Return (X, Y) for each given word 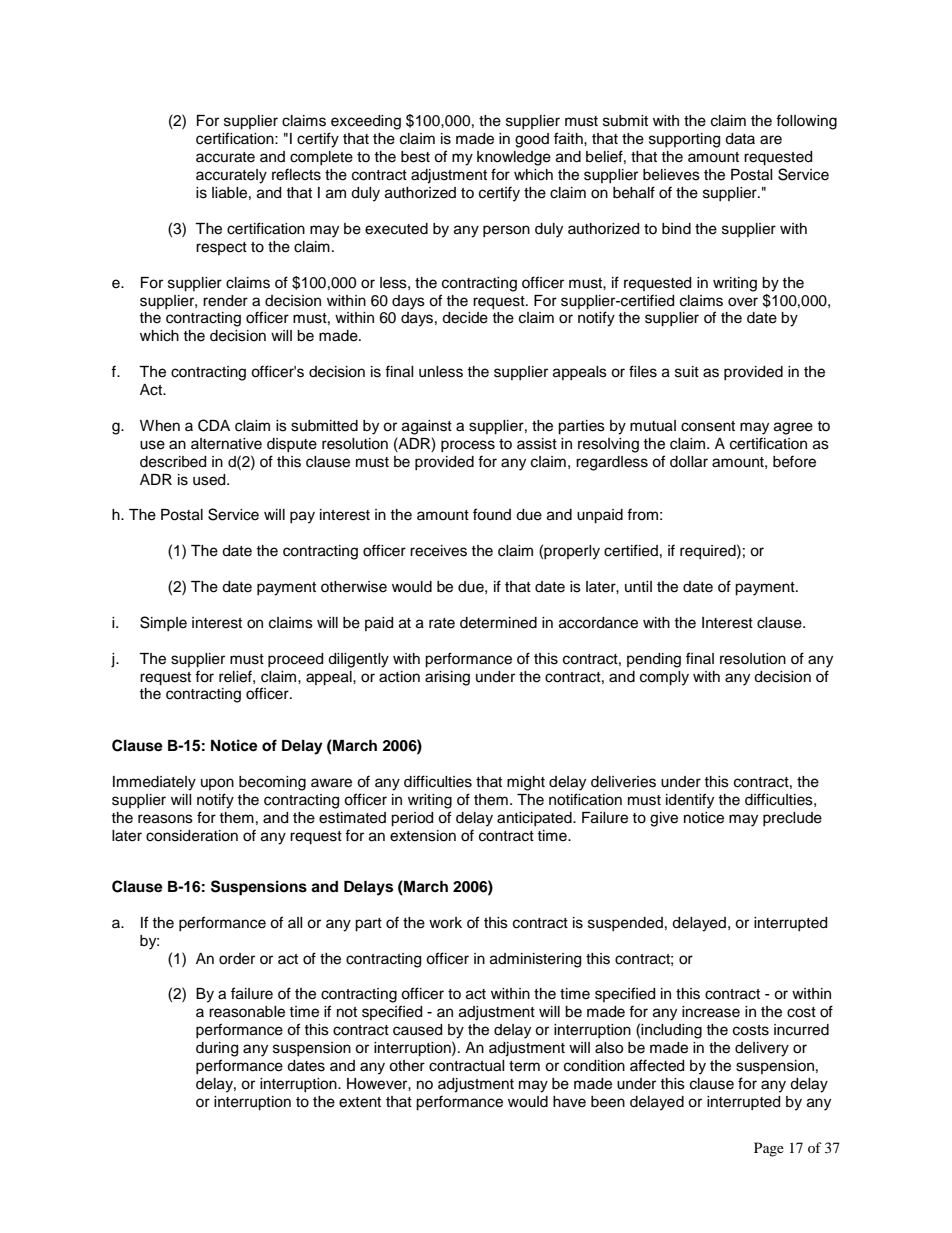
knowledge (514, 158)
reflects (296, 174)
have (569, 1102)
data (740, 139)
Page (769, 1149)
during (217, 1049)
